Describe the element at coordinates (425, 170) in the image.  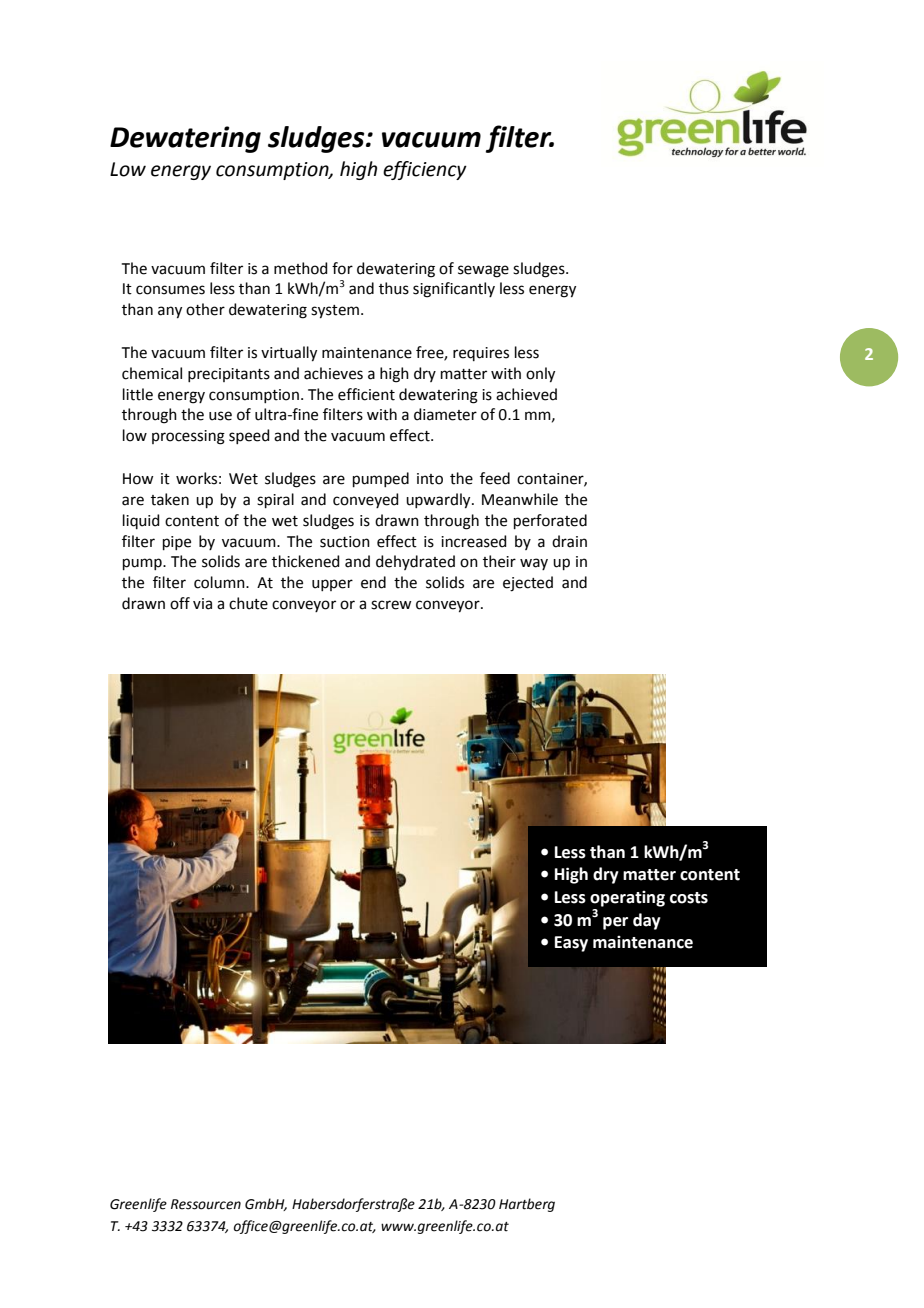
I see `efficiency` at that location.
